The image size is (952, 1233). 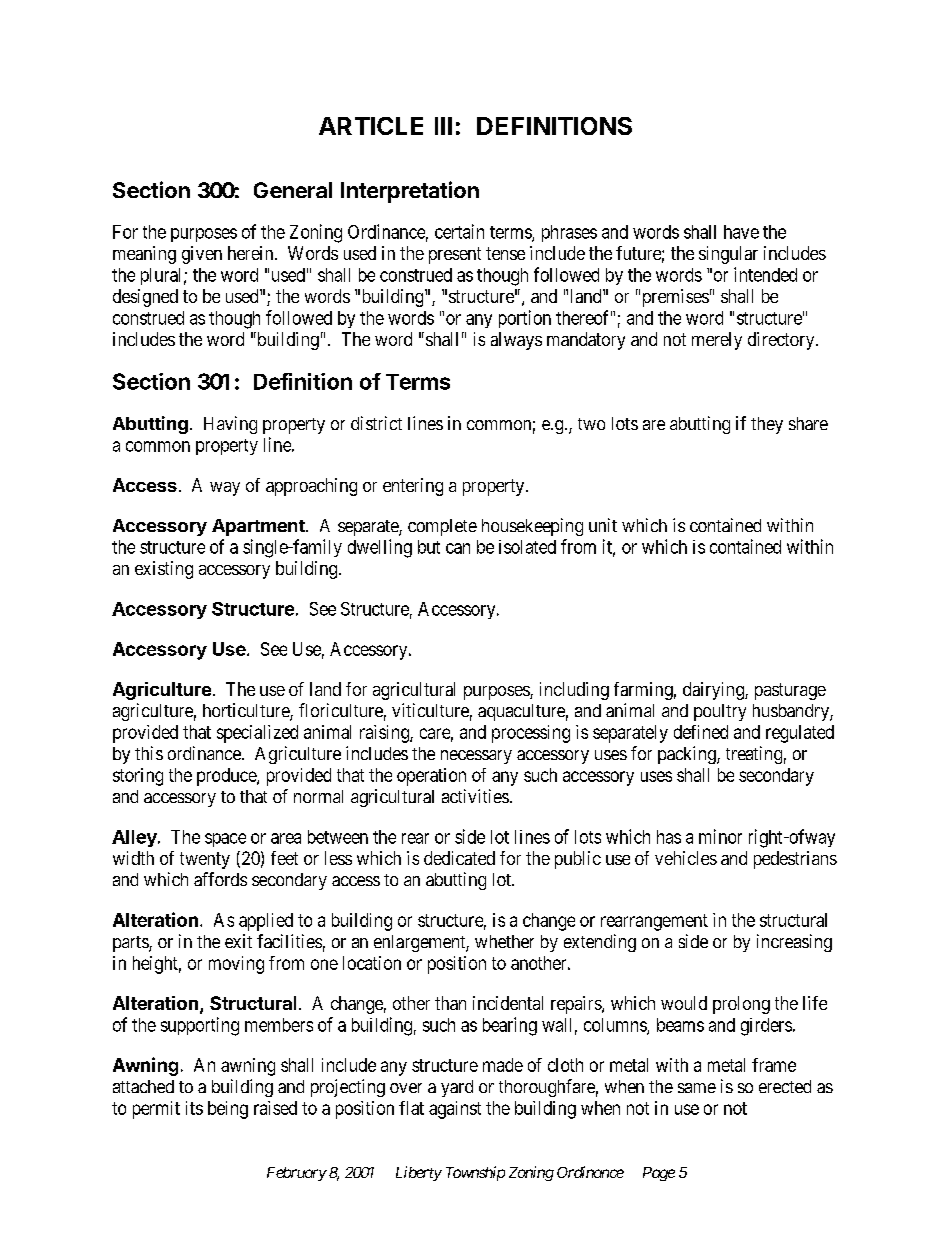 What do you see at coordinates (459, 858) in the document?
I see `dedicated` at bounding box center [459, 858].
